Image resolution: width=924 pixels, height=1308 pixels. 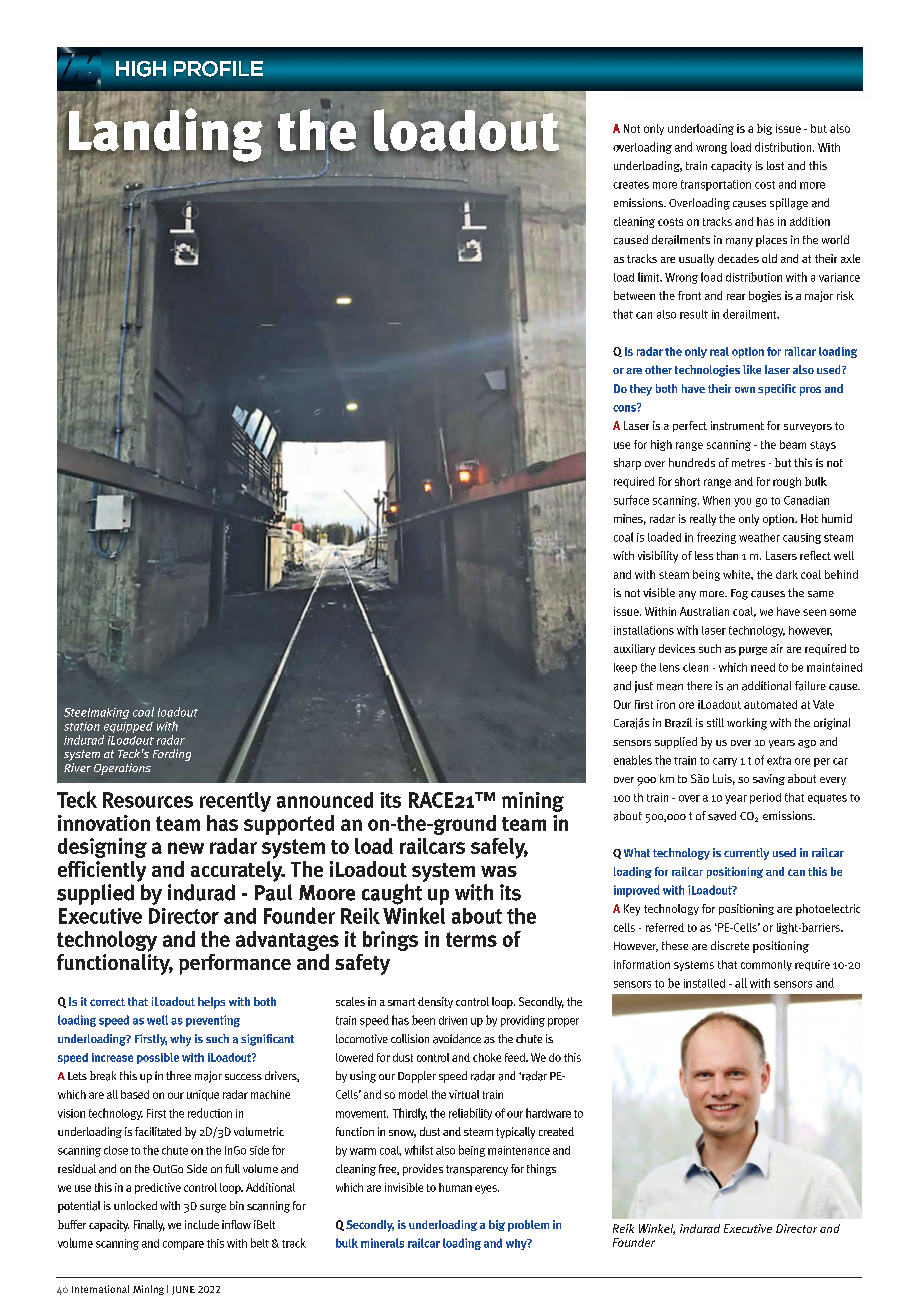 What do you see at coordinates (183, 1245) in the page?
I see `compare` at bounding box center [183, 1245].
